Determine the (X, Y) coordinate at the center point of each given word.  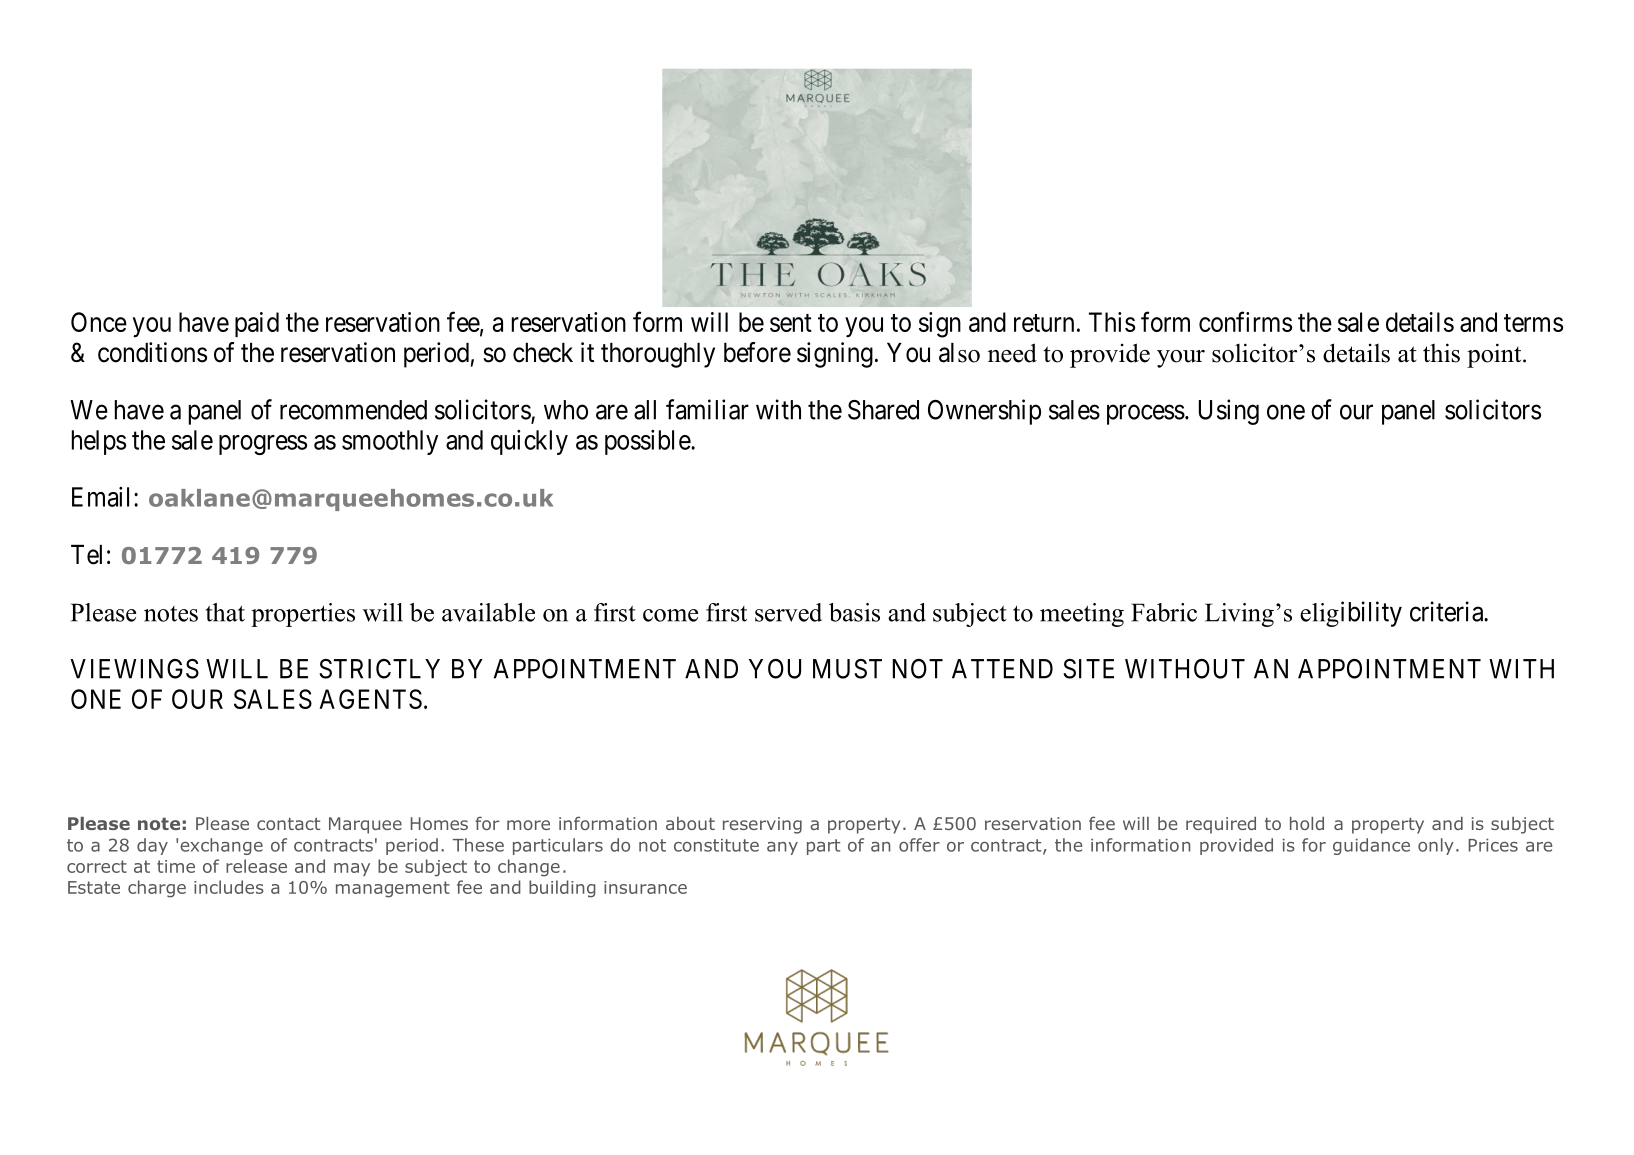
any (782, 848)
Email (103, 497)
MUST (847, 669)
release (256, 866)
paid (257, 324)
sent (791, 323)
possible (648, 442)
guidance (1371, 846)
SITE (1088, 669)
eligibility (1351, 614)
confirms (1245, 321)
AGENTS (370, 699)
